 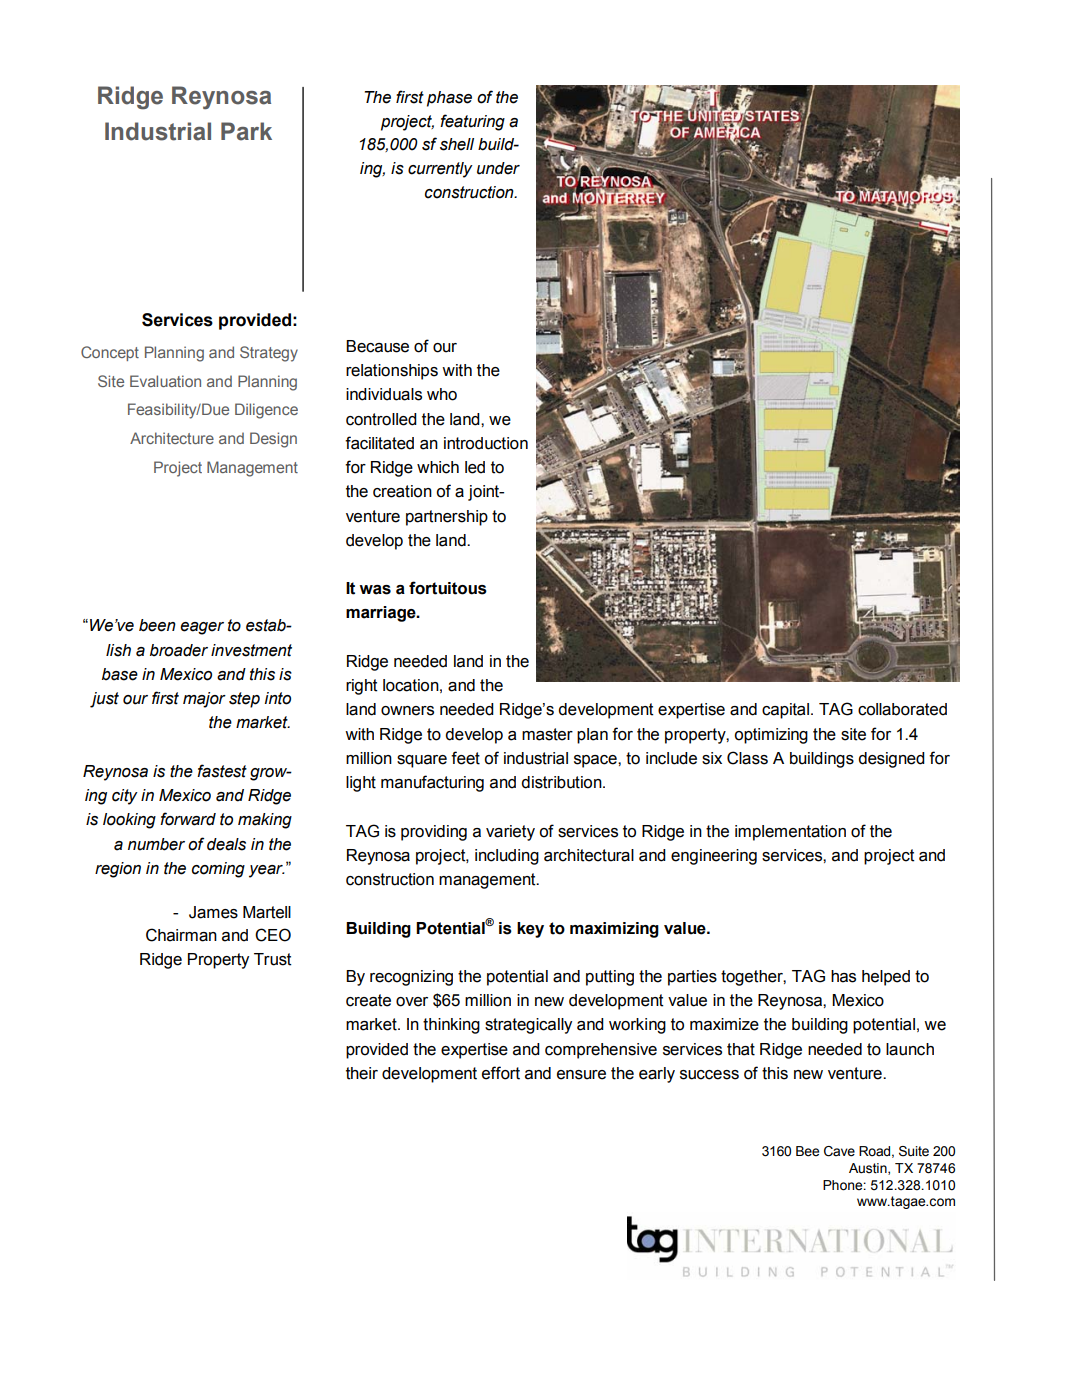 What do you see at coordinates (839, 1151) in the screenshot?
I see `Cave` at bounding box center [839, 1151].
